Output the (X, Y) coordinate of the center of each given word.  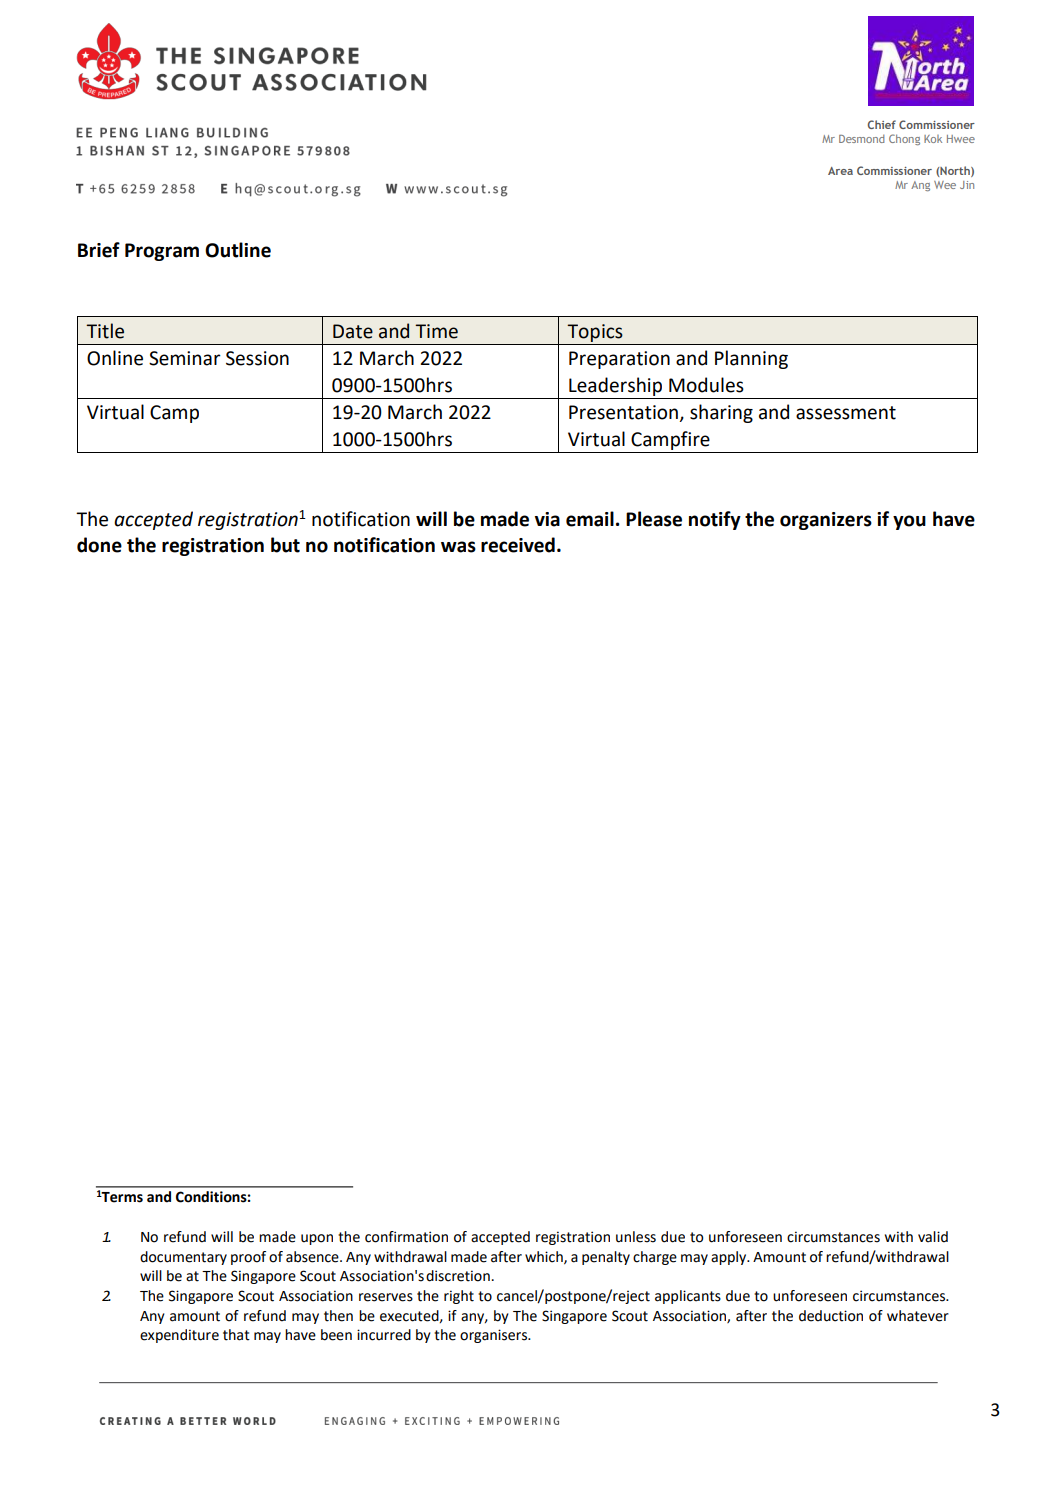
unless (636, 1237)
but (285, 545)
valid (933, 1237)
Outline (238, 250)
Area (840, 171)
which (545, 1257)
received (518, 545)
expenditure (179, 1336)
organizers (826, 521)
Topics (595, 333)
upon (317, 1239)
